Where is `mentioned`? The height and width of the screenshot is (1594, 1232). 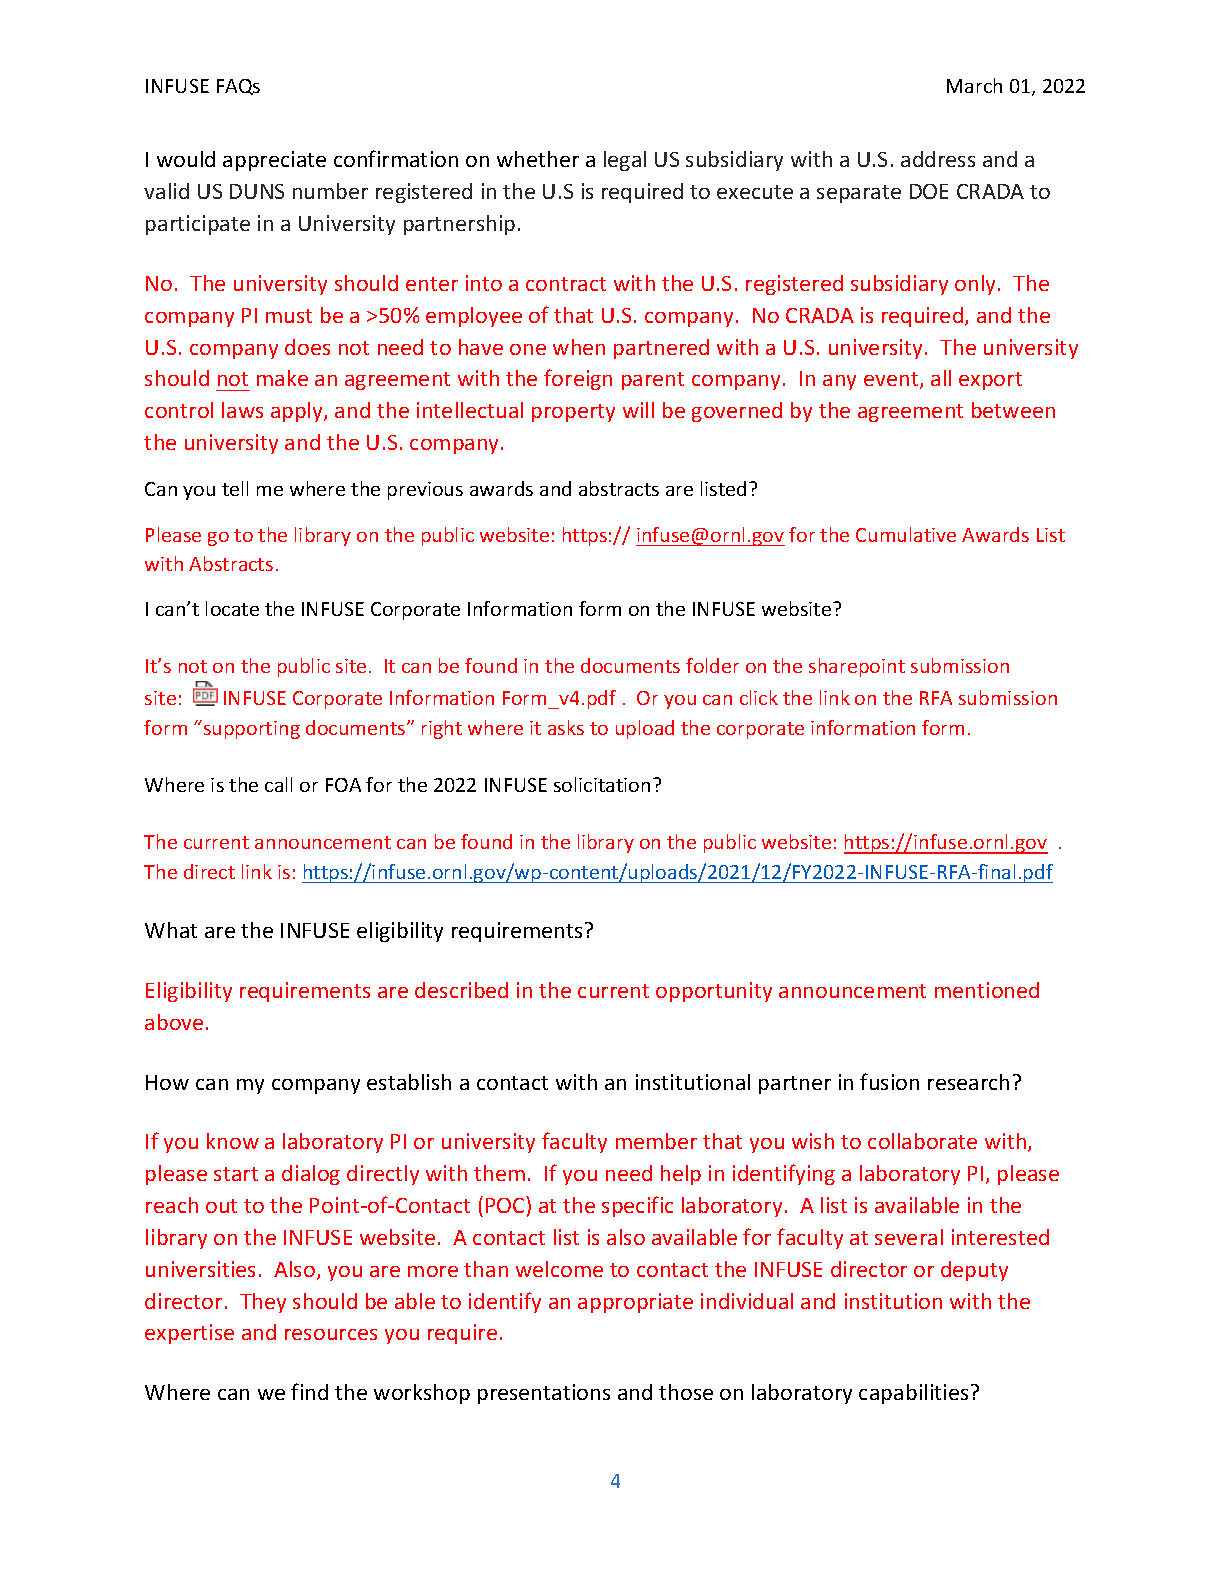 mentioned is located at coordinates (987, 990).
